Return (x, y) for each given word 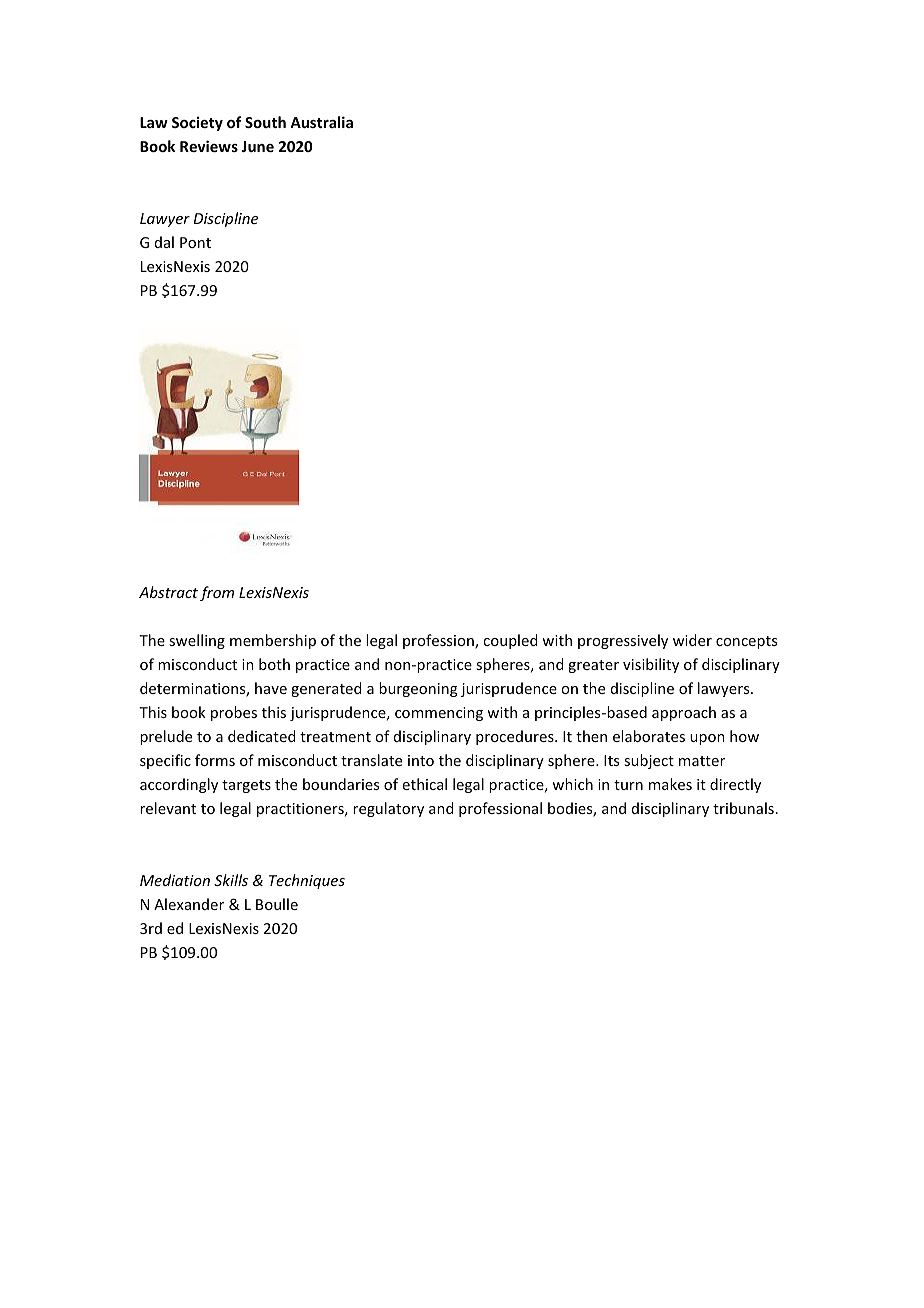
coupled (510, 641)
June (257, 146)
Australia (321, 122)
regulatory (388, 809)
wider (692, 640)
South (265, 122)
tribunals (743, 808)
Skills (231, 880)
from (217, 593)
